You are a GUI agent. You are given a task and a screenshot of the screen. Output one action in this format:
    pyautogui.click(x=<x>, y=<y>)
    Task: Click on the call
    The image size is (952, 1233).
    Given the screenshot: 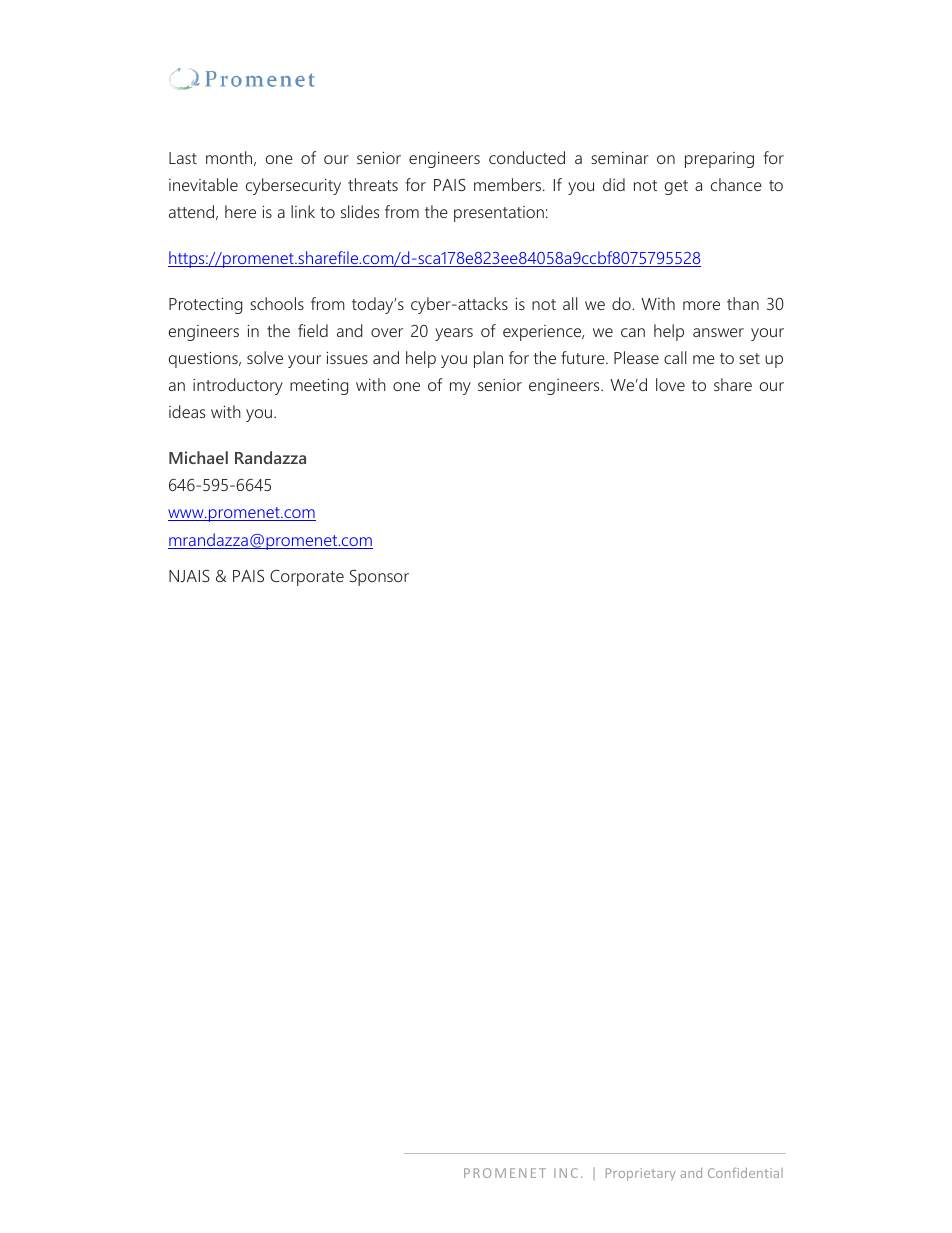 What is the action you would take?
    pyautogui.click(x=675, y=357)
